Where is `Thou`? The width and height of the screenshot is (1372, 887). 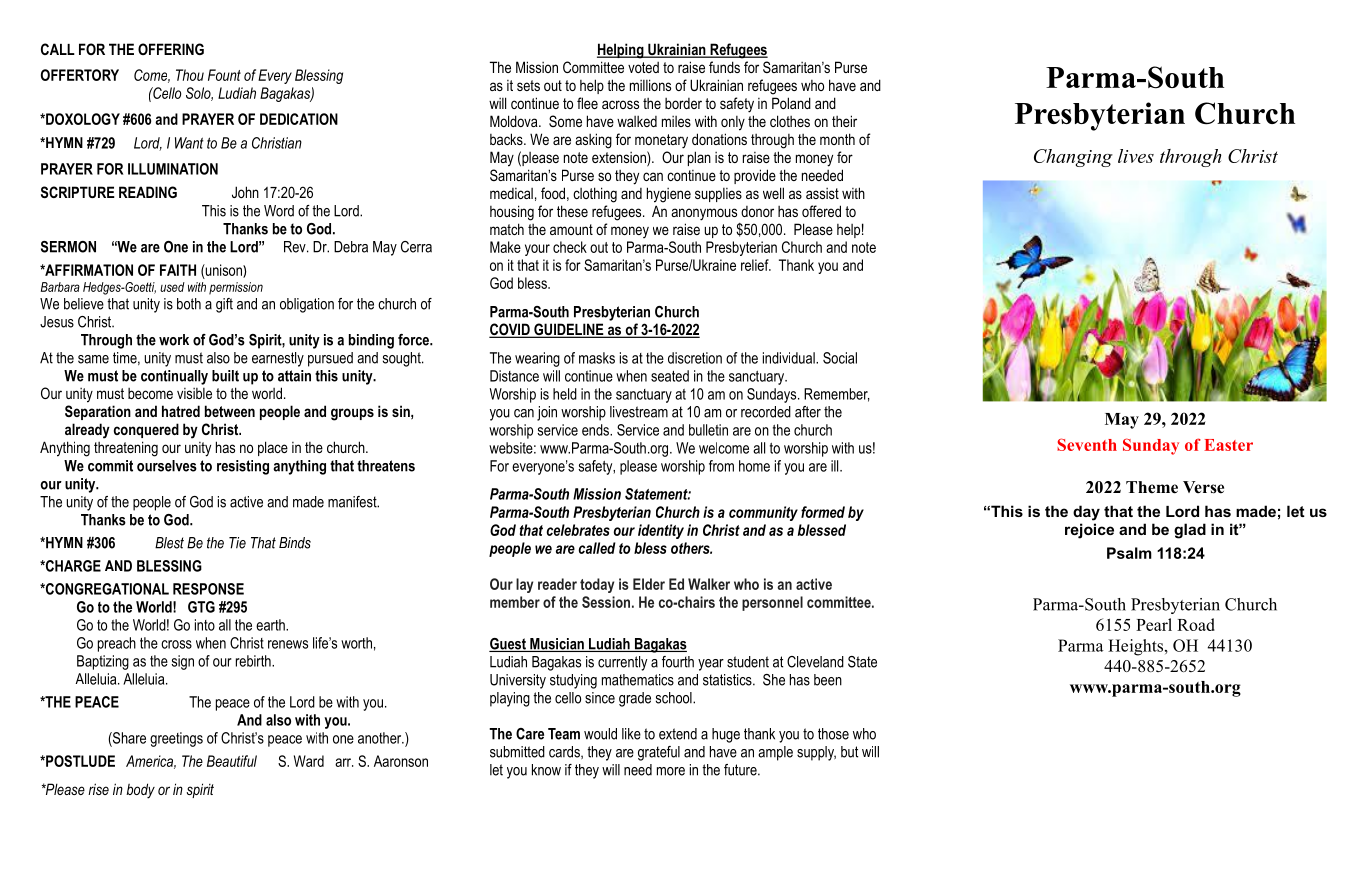
Thou is located at coordinates (190, 75).
